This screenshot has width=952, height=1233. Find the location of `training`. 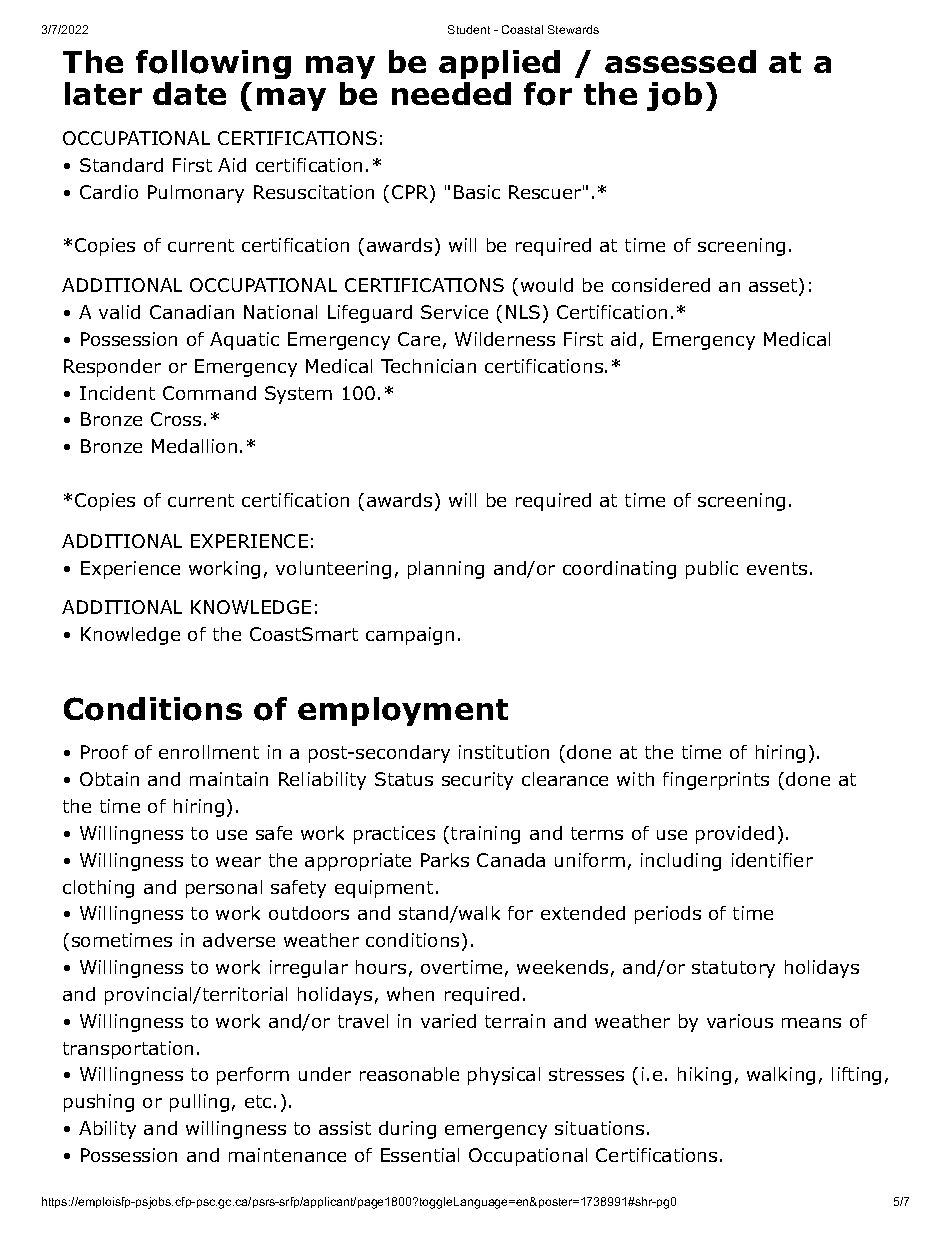

training is located at coordinates (485, 835).
